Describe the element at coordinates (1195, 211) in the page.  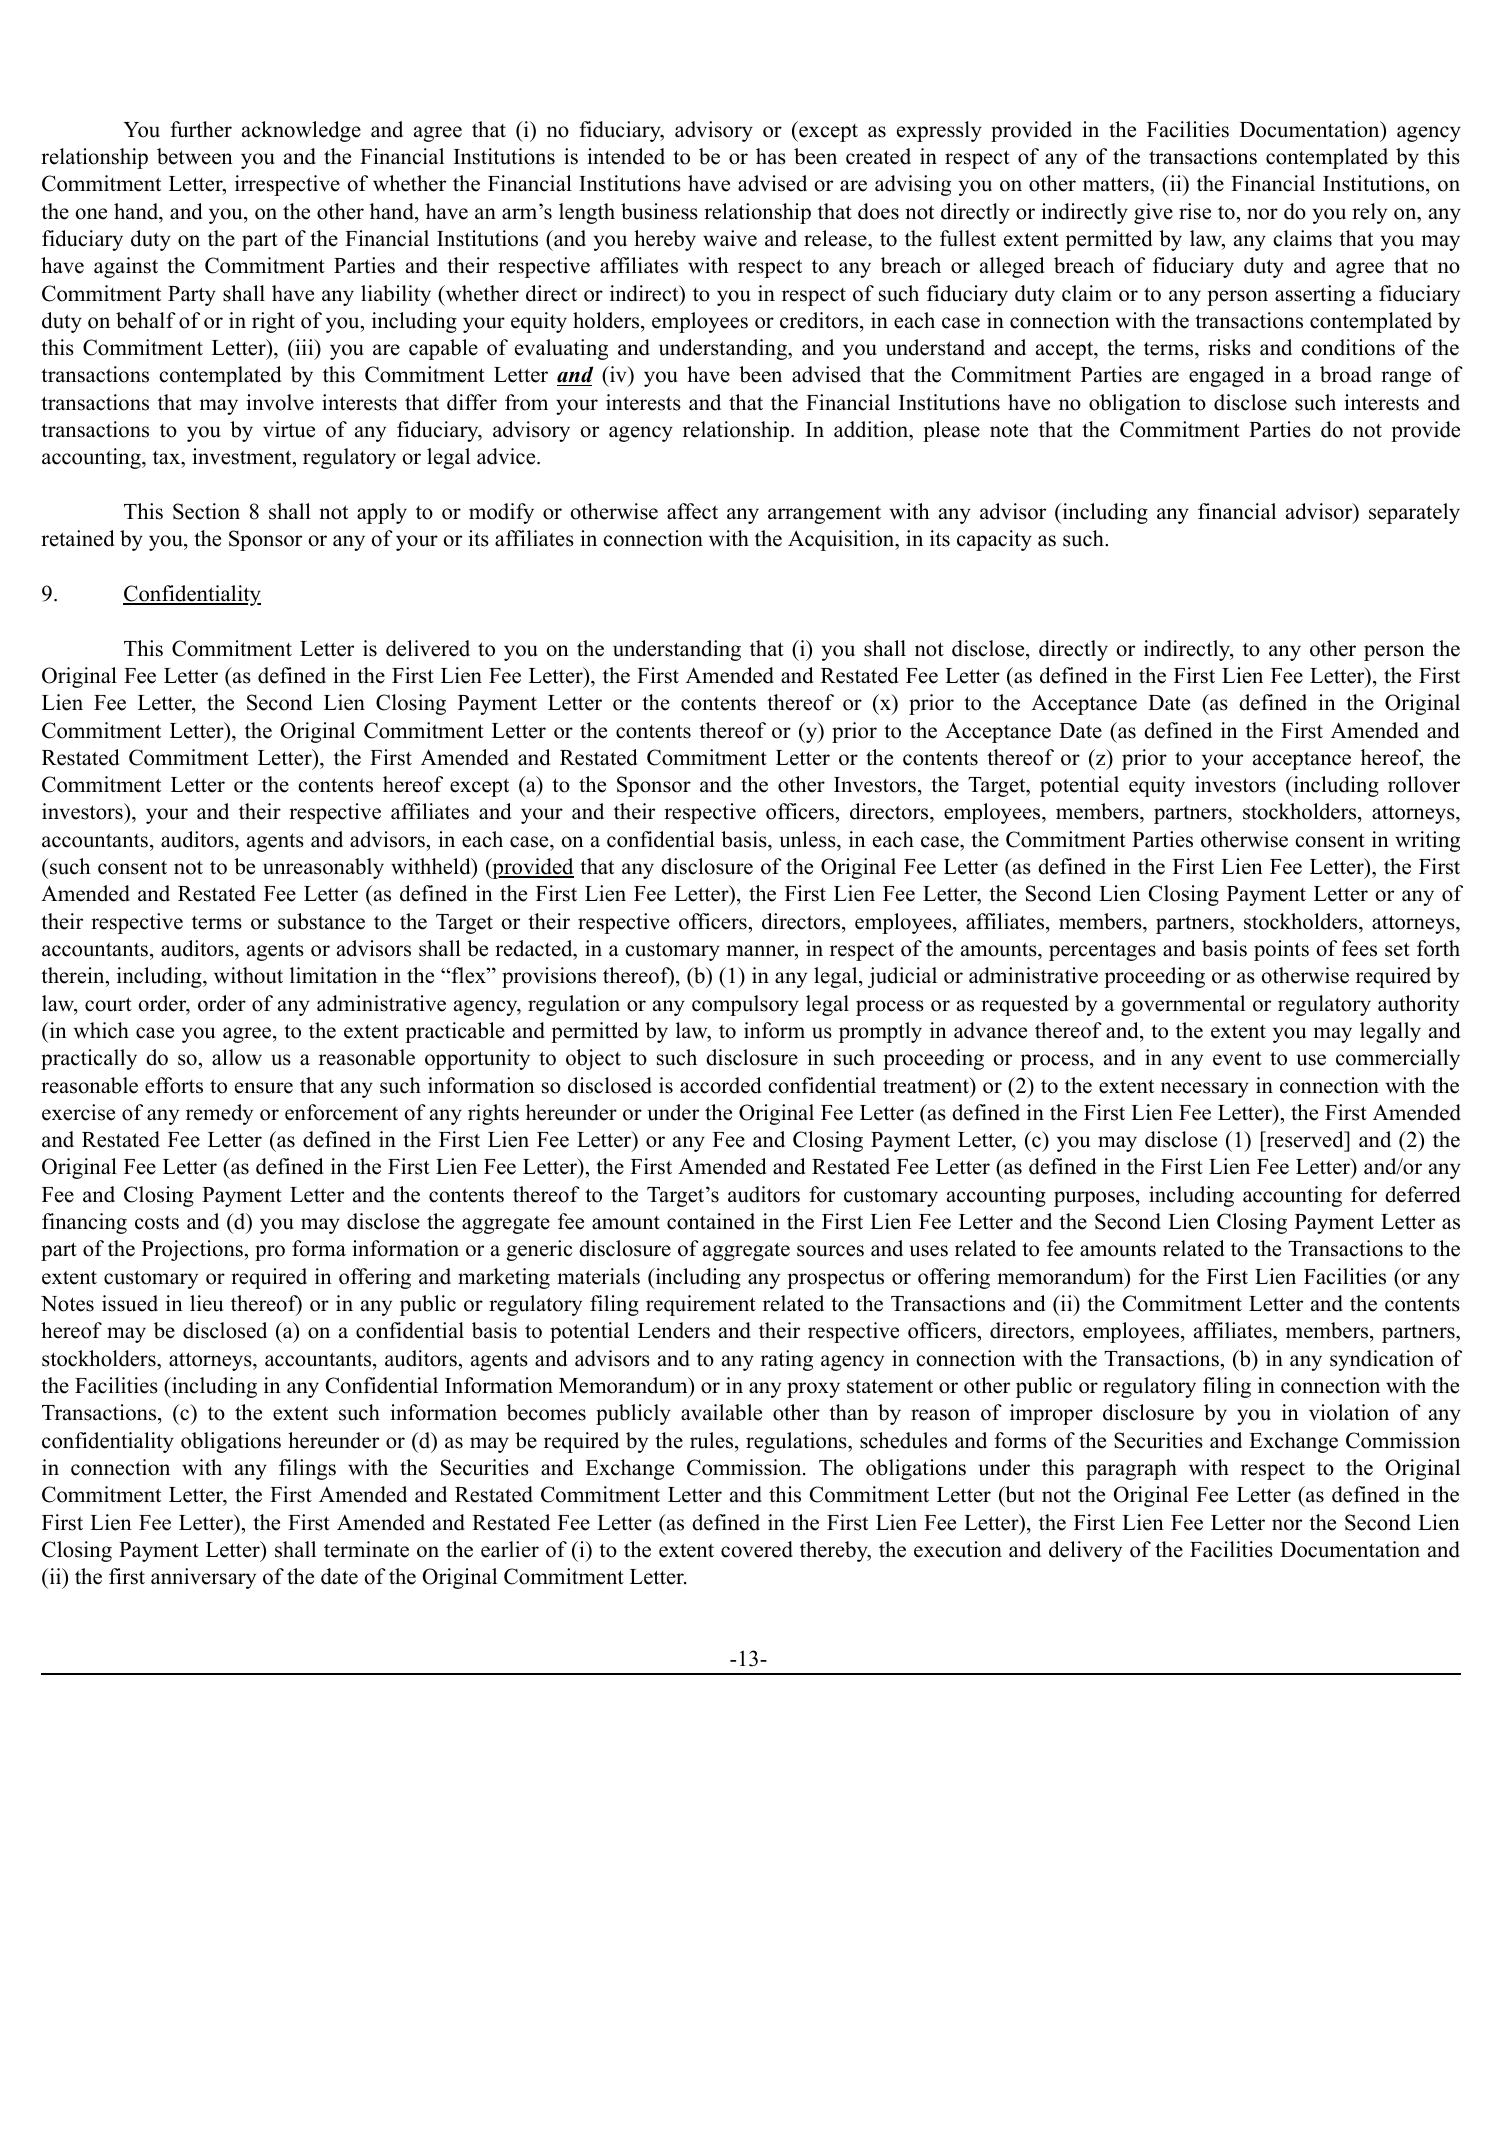
I see `rise` at that location.
